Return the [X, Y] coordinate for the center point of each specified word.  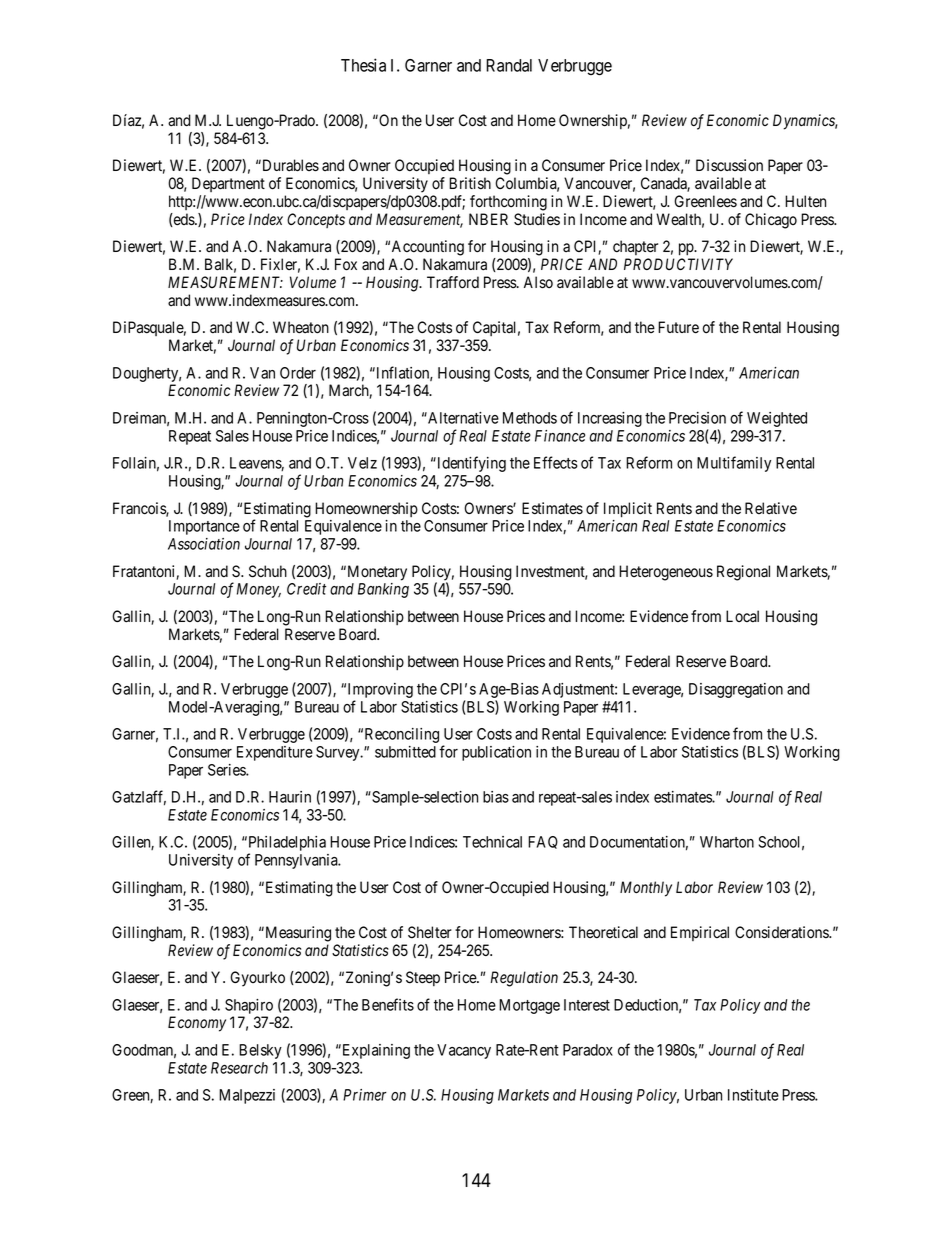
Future [678, 327]
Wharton [727, 842]
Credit [306, 589]
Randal [509, 65]
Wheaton [301, 327]
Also [538, 282]
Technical [492, 842]
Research [239, 1068]
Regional [743, 573]
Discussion [729, 165]
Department [228, 184]
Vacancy [464, 1051]
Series [227, 770]
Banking [383, 590]
